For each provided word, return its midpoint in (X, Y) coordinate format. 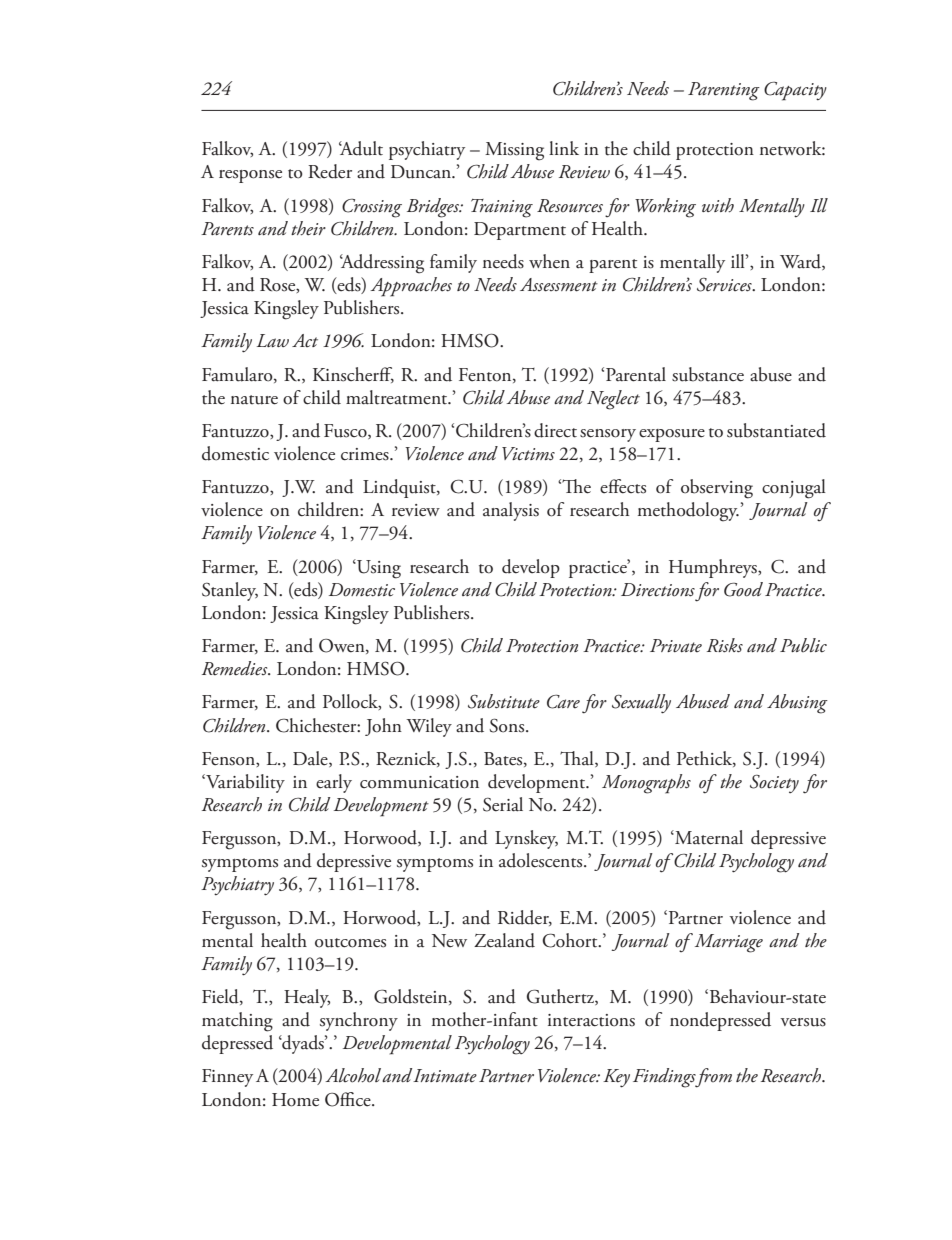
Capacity (795, 91)
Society (774, 784)
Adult (361, 148)
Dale (311, 759)
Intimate (445, 1076)
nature (254, 400)
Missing (514, 151)
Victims (528, 454)
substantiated (776, 430)
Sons (508, 725)
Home (295, 1100)
